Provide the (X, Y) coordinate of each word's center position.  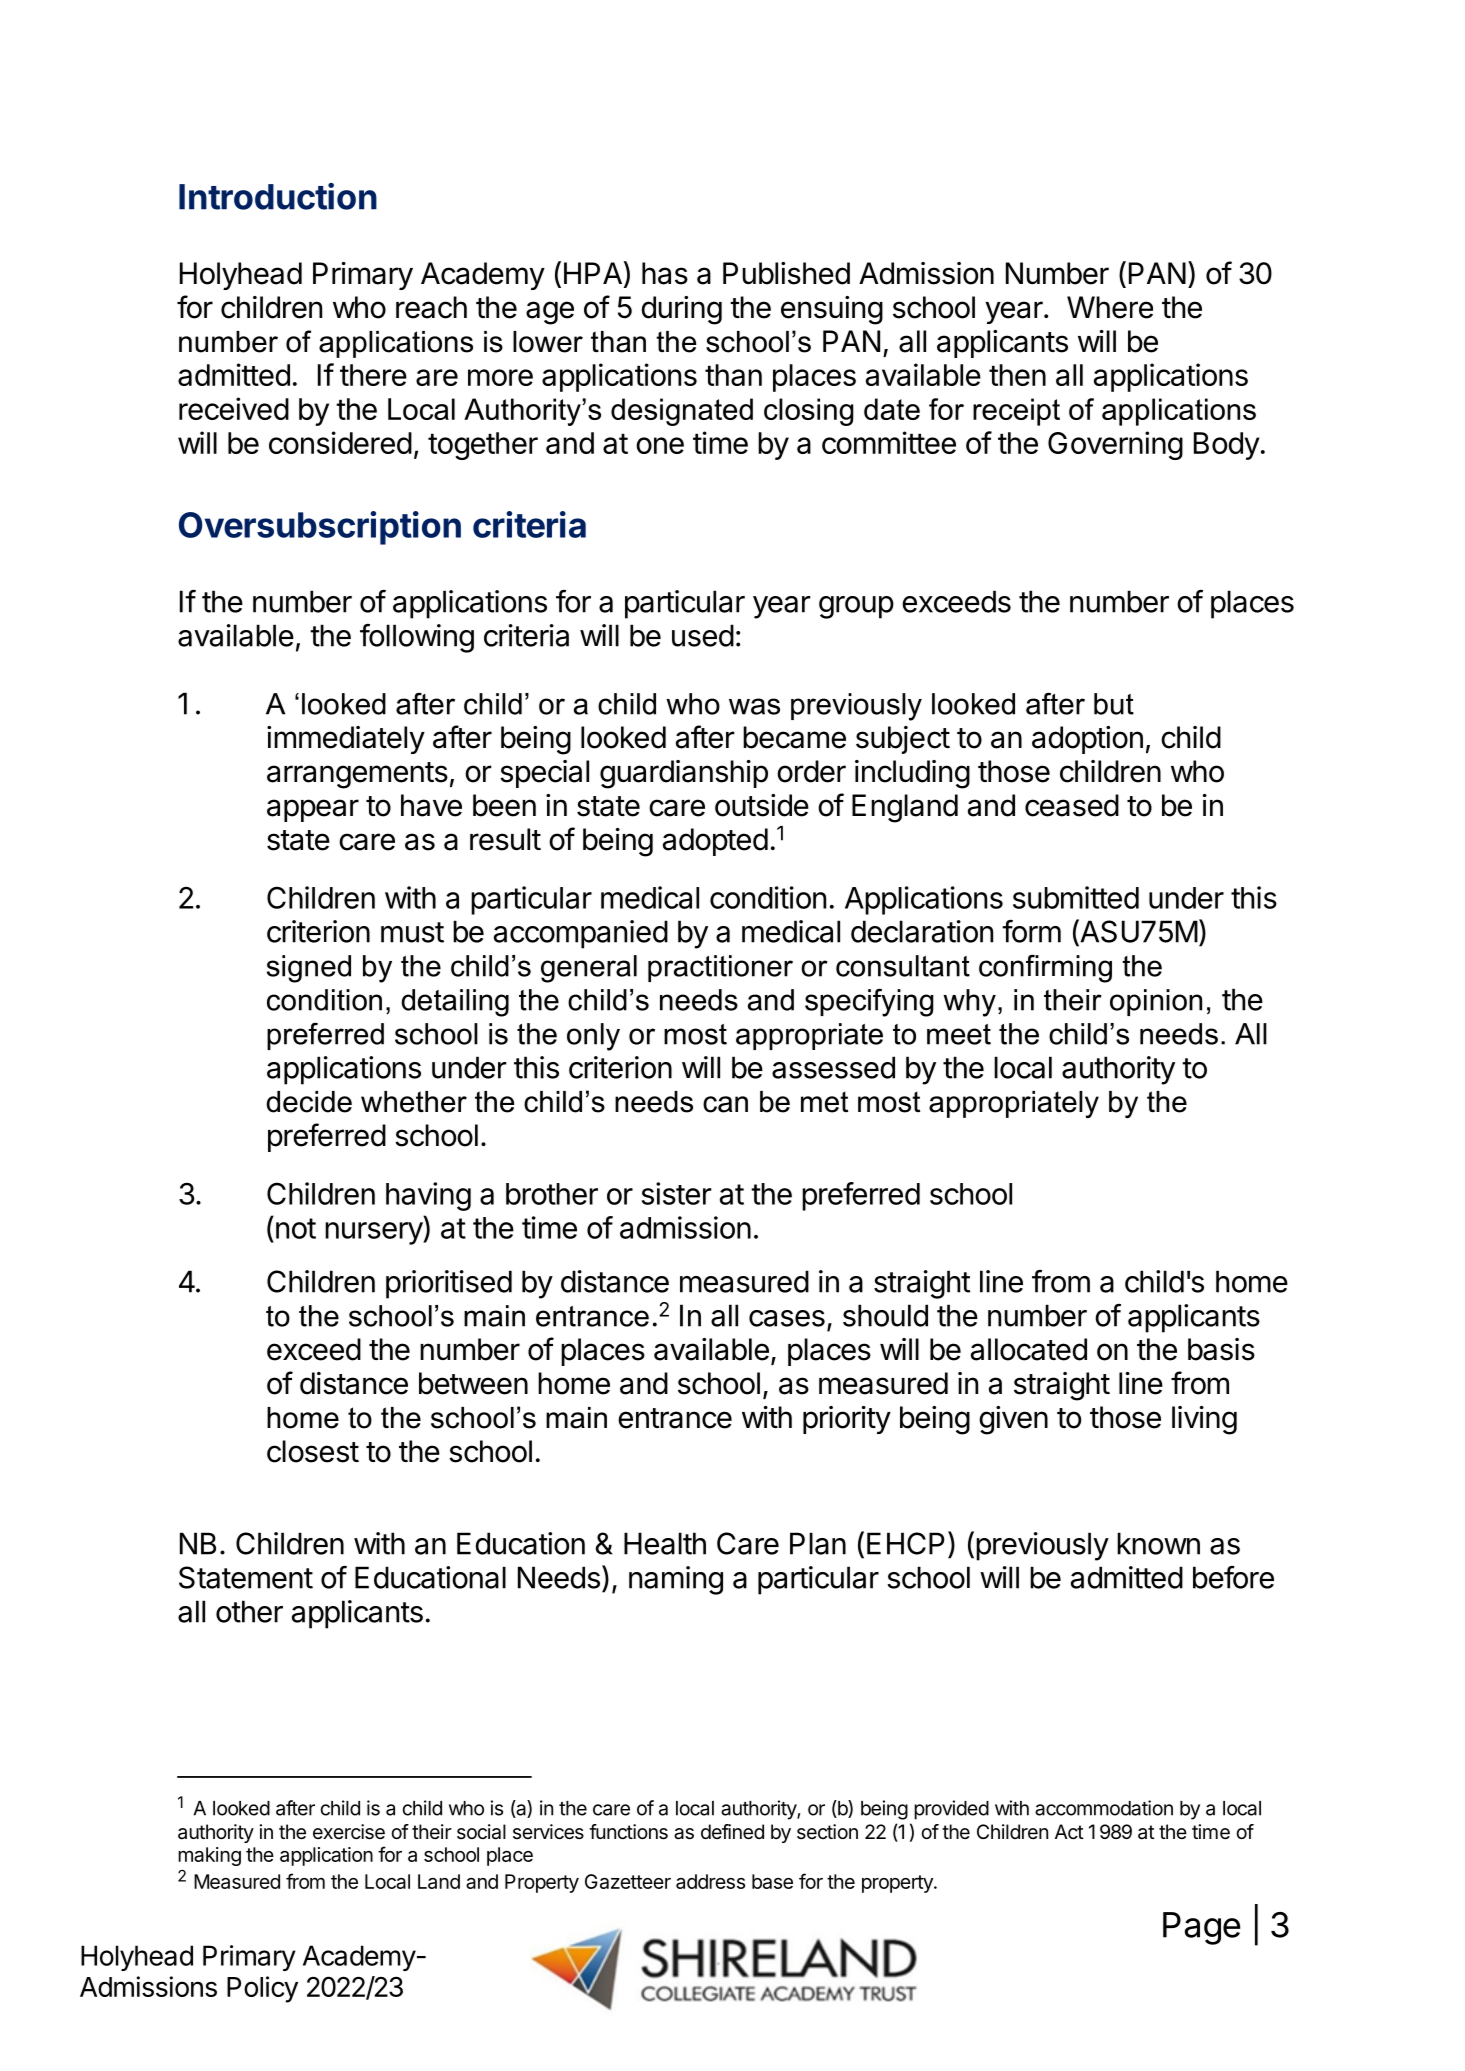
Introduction (278, 196)
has (665, 273)
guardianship (684, 774)
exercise (349, 1832)
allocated (1029, 1349)
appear (313, 810)
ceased (1072, 805)
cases (787, 1318)
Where (1110, 307)
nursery (374, 1233)
